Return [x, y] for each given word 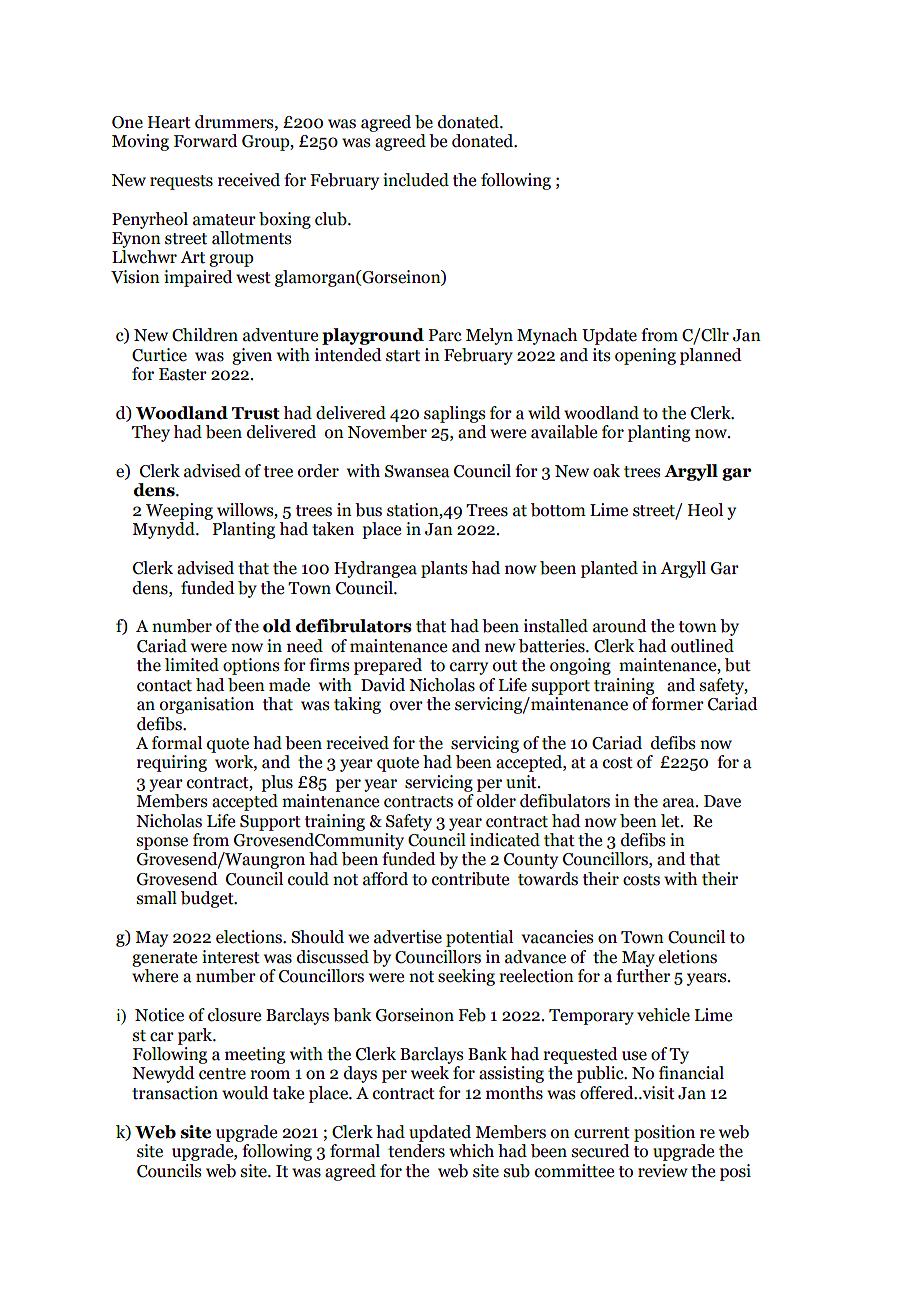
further [643, 974]
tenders [416, 1151]
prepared [388, 666]
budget [208, 899]
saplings [454, 414]
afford [385, 879]
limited [192, 665]
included [416, 180]
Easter [183, 374]
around [620, 626]
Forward [206, 141]
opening [645, 356]
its [601, 355]
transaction [175, 1093]
